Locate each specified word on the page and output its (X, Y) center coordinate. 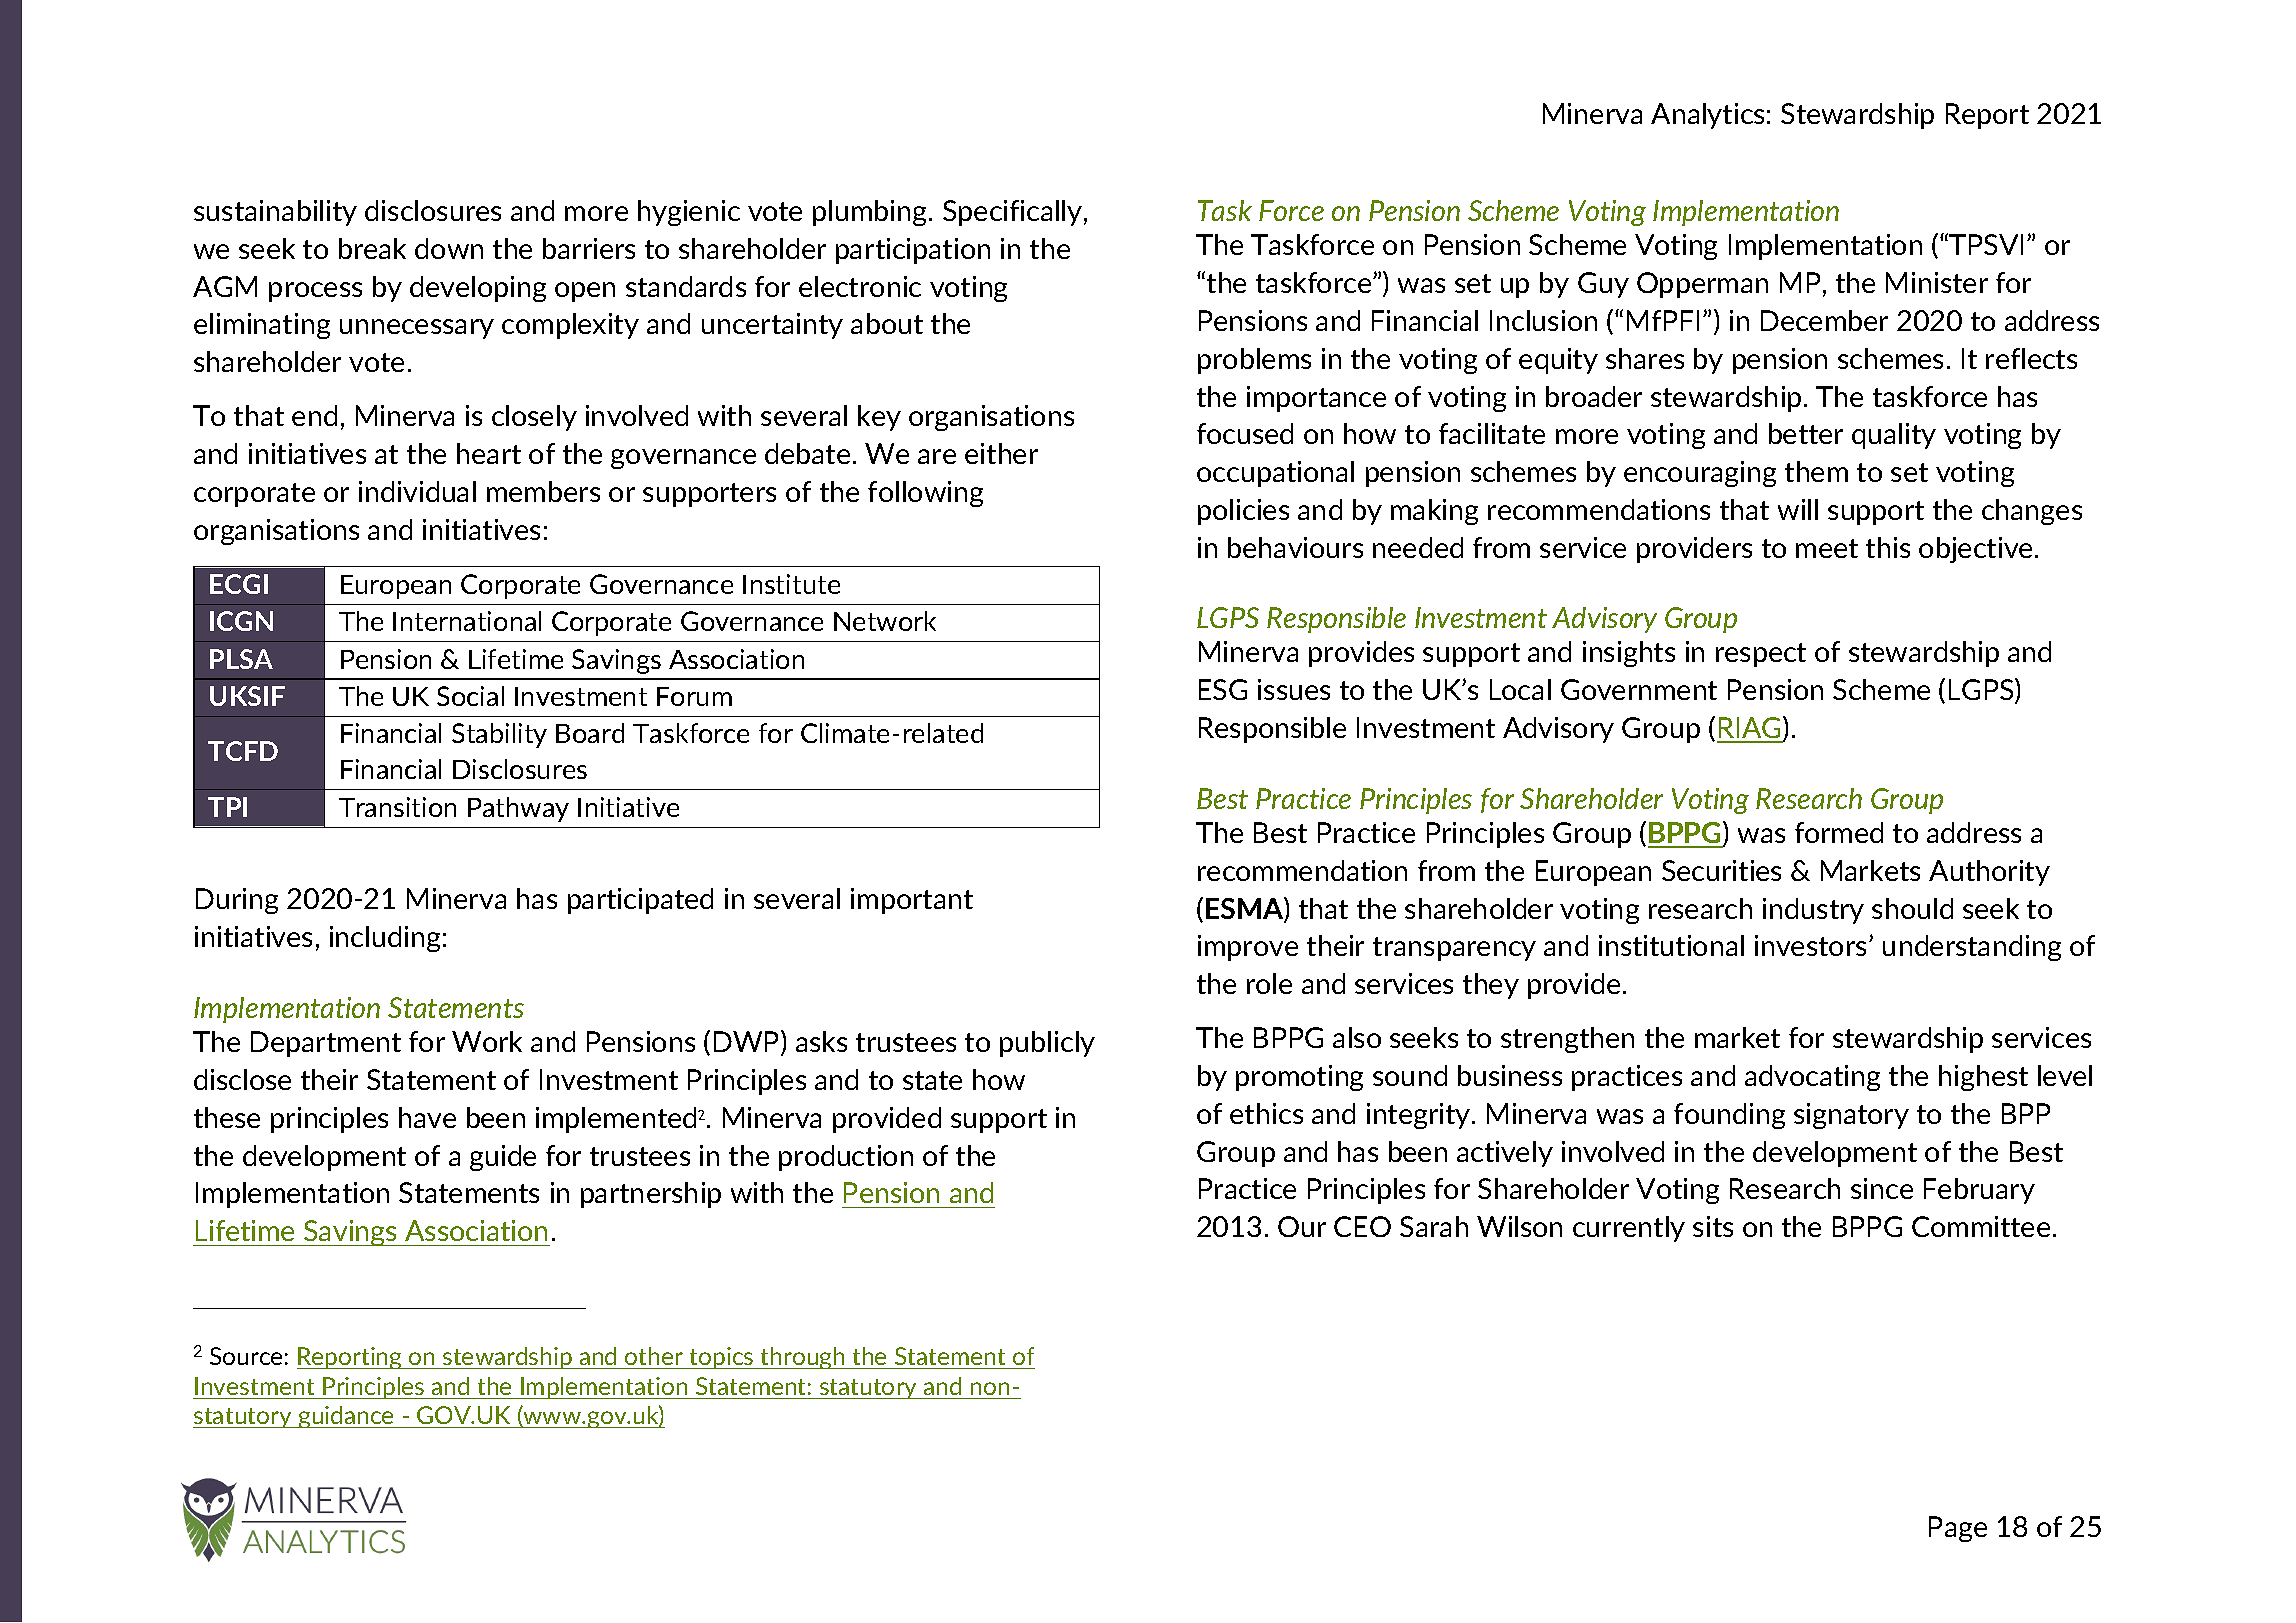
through (803, 1358)
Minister (1937, 282)
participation (913, 251)
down (449, 248)
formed (1839, 832)
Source (246, 1356)
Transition (397, 807)
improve (1248, 948)
